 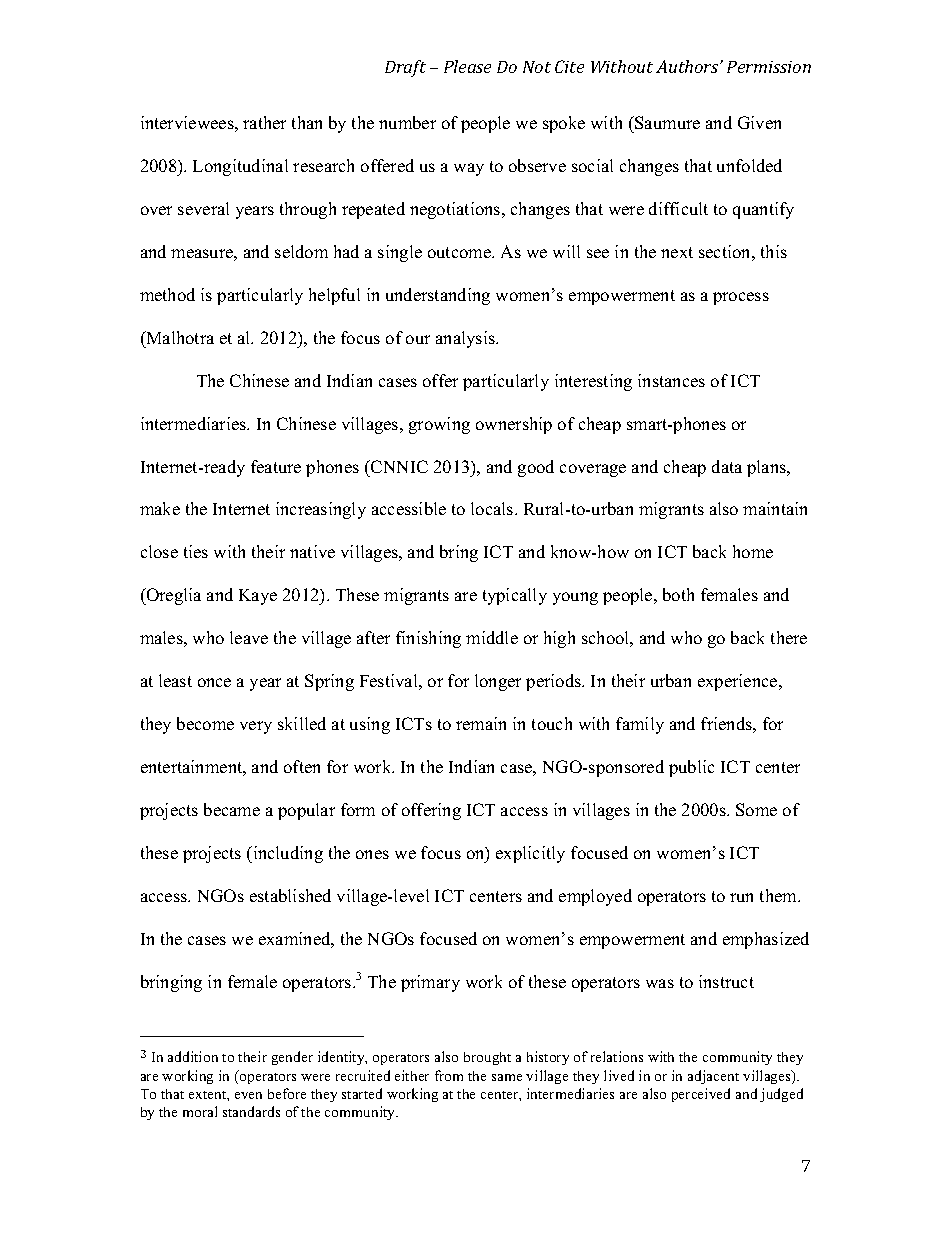 What do you see at coordinates (492, 637) in the screenshot?
I see `middle` at bounding box center [492, 637].
